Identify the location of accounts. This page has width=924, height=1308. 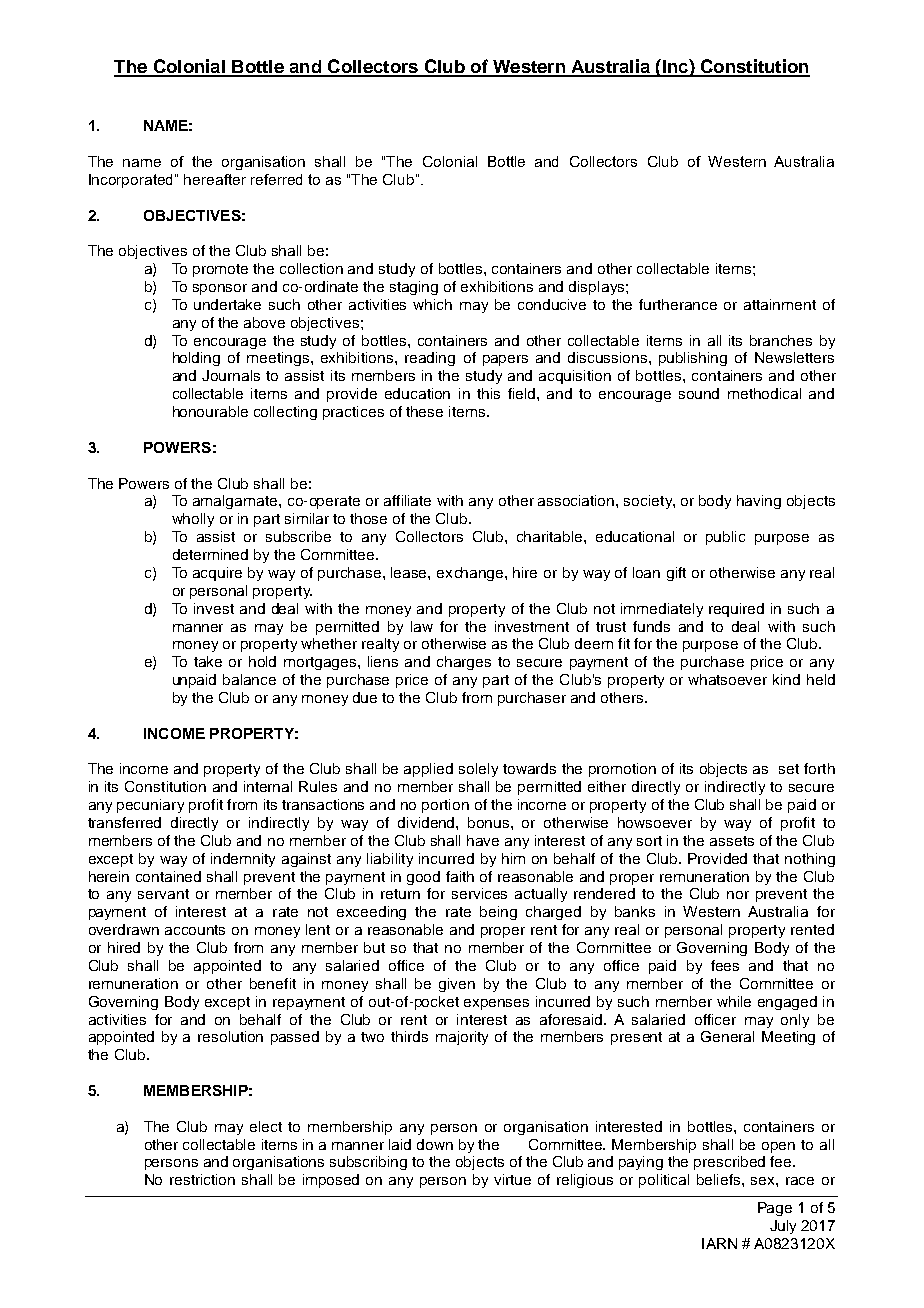
(195, 930).
